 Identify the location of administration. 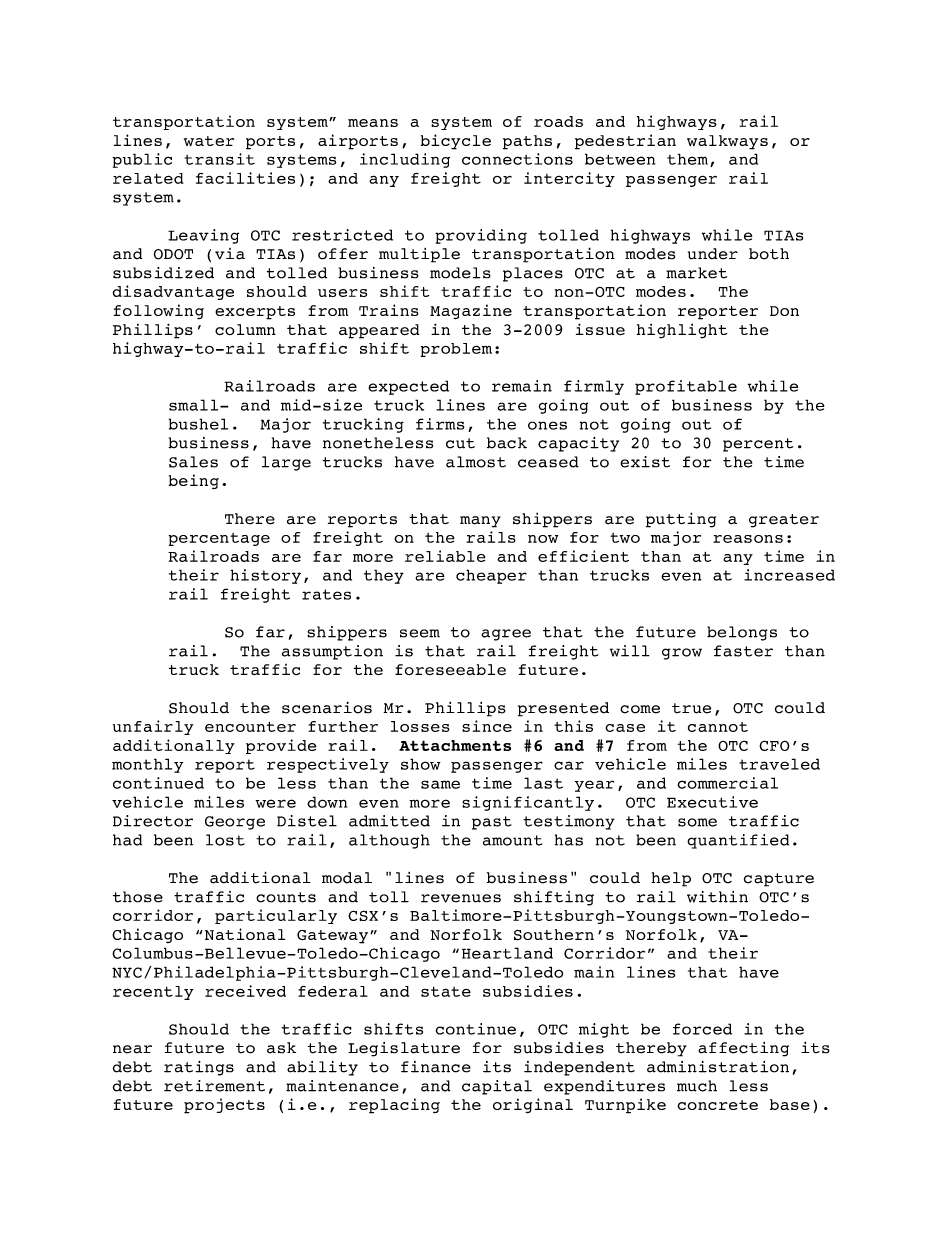
(718, 1067).
